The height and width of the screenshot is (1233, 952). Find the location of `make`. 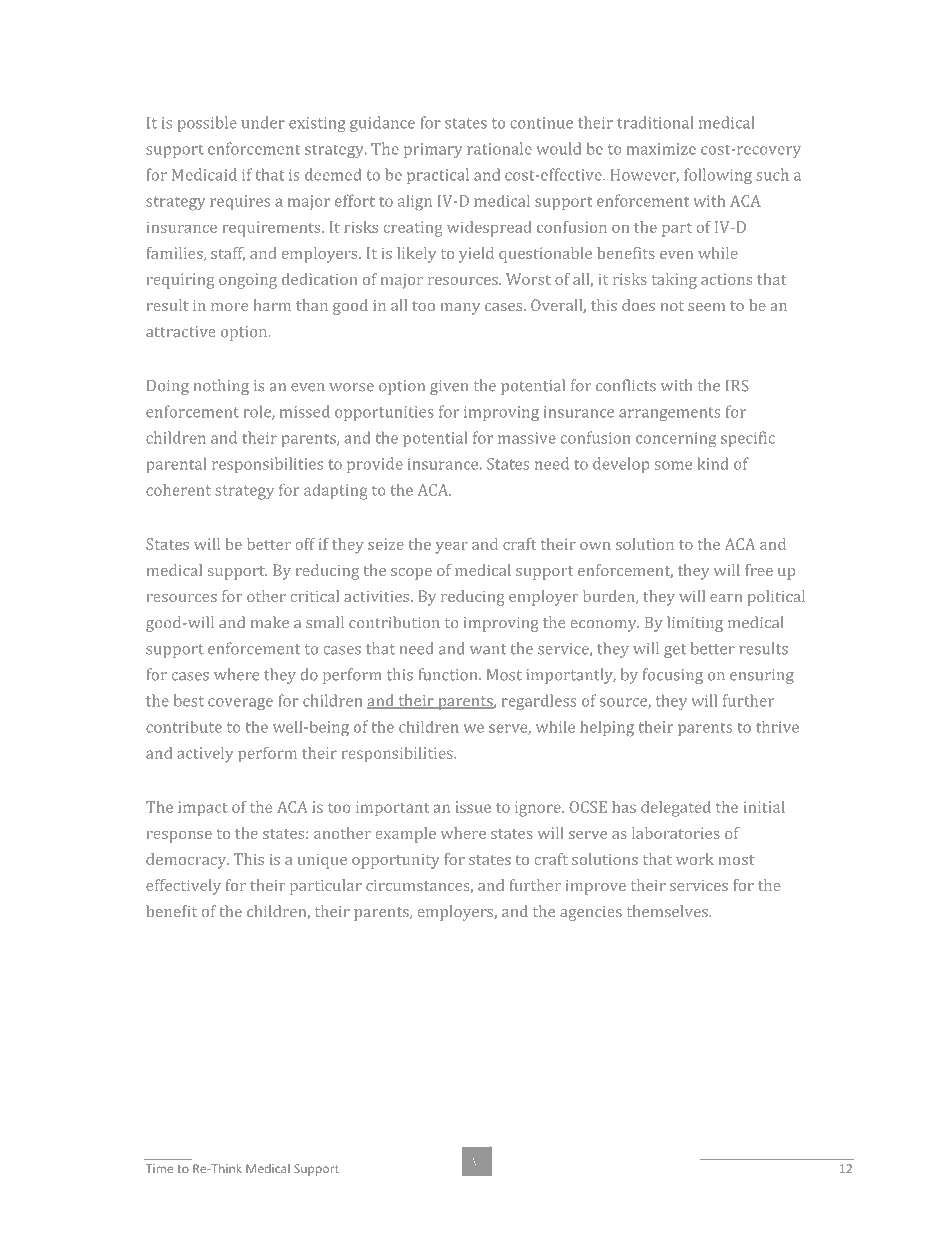

make is located at coordinates (270, 622).
